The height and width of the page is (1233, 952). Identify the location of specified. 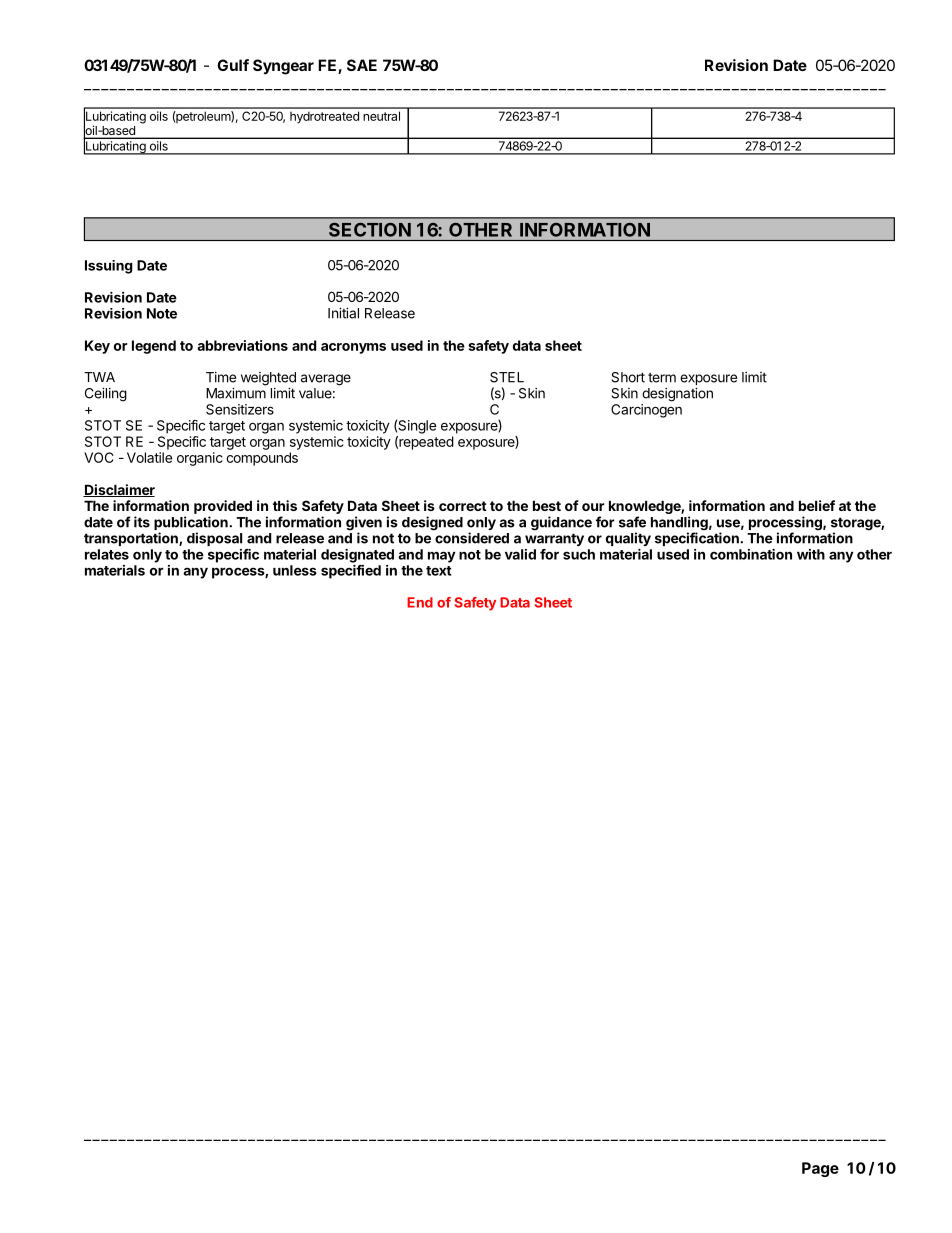
(351, 572).
